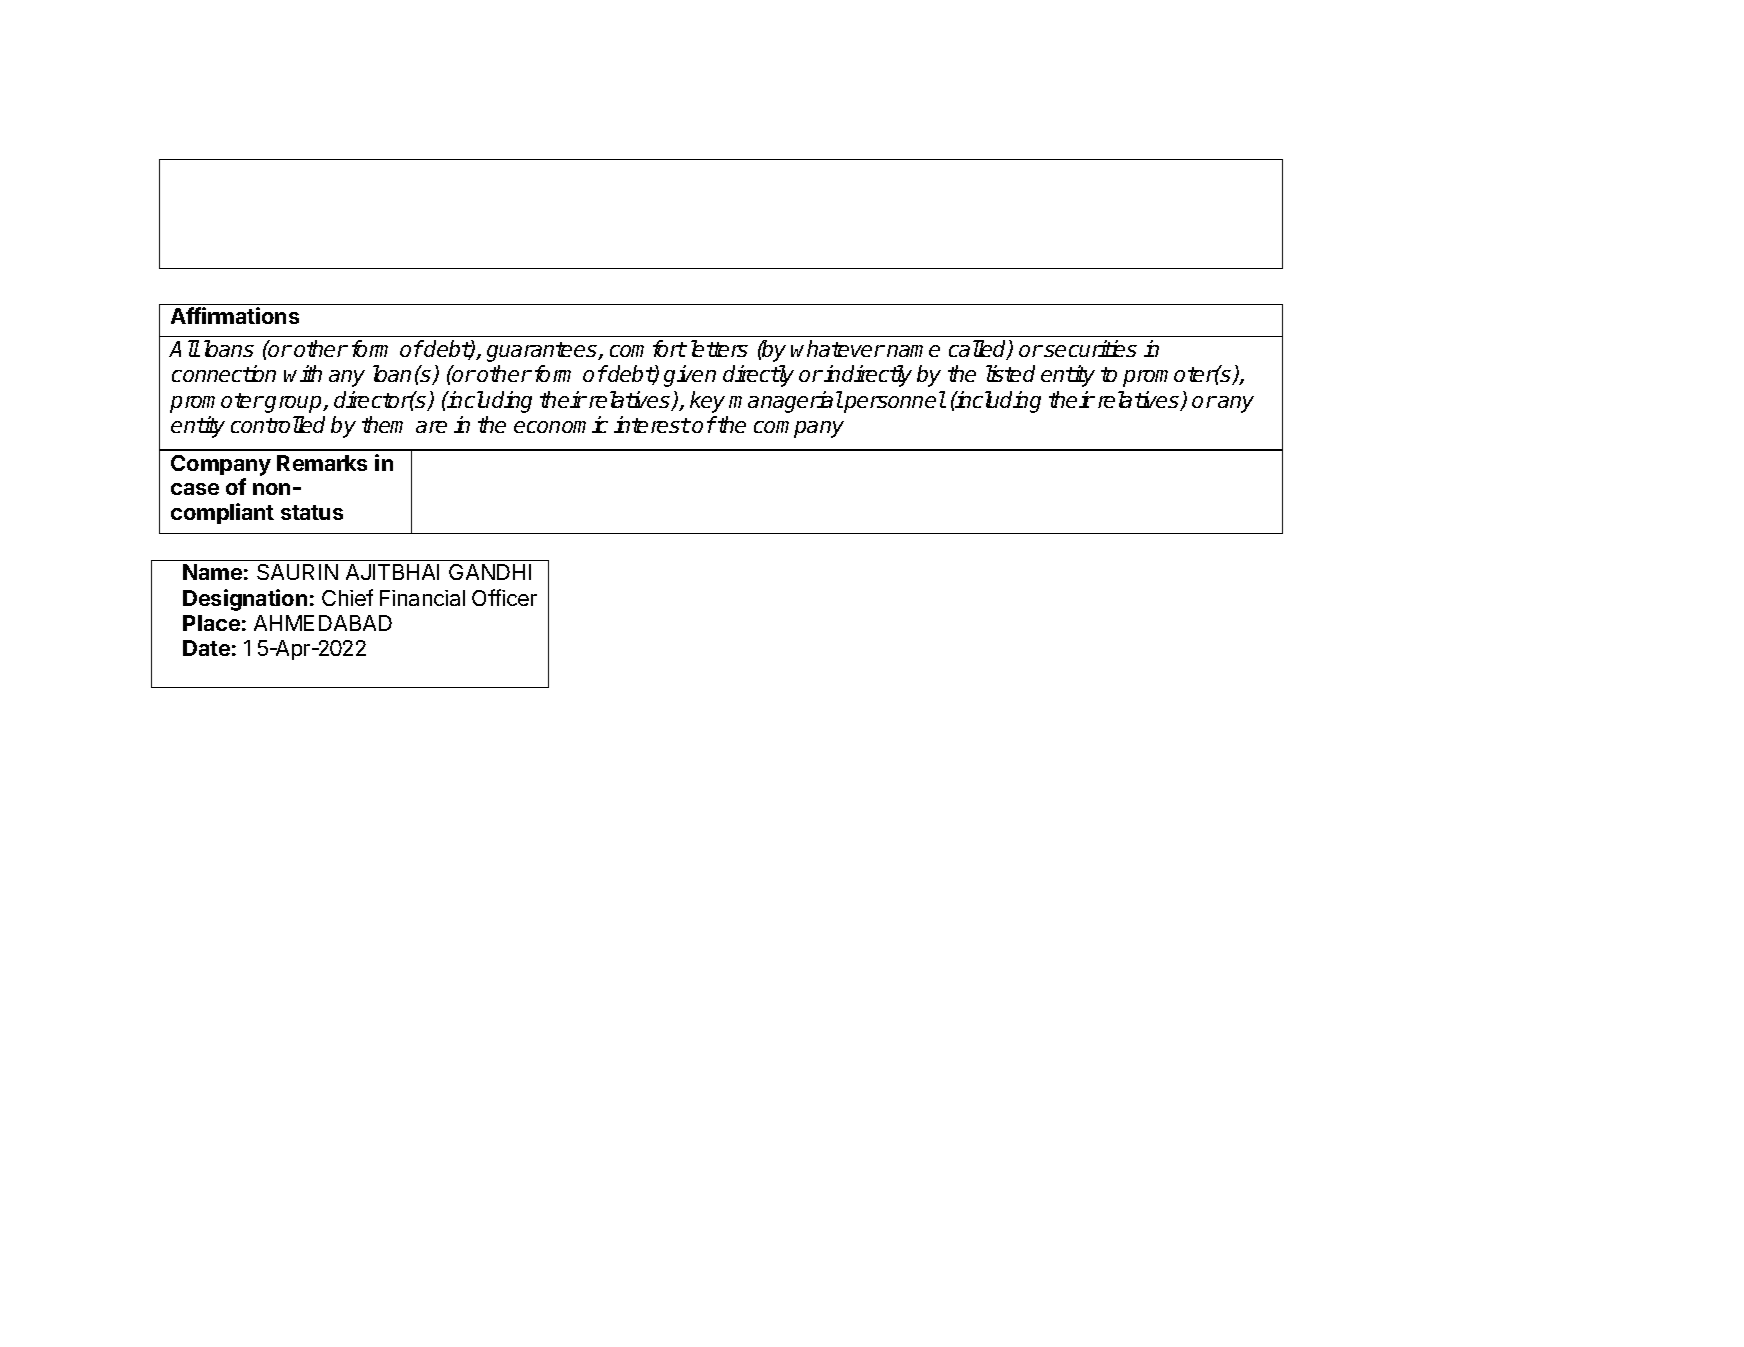 The image size is (1744, 1347). I want to click on GANDHI, so click(490, 572).
